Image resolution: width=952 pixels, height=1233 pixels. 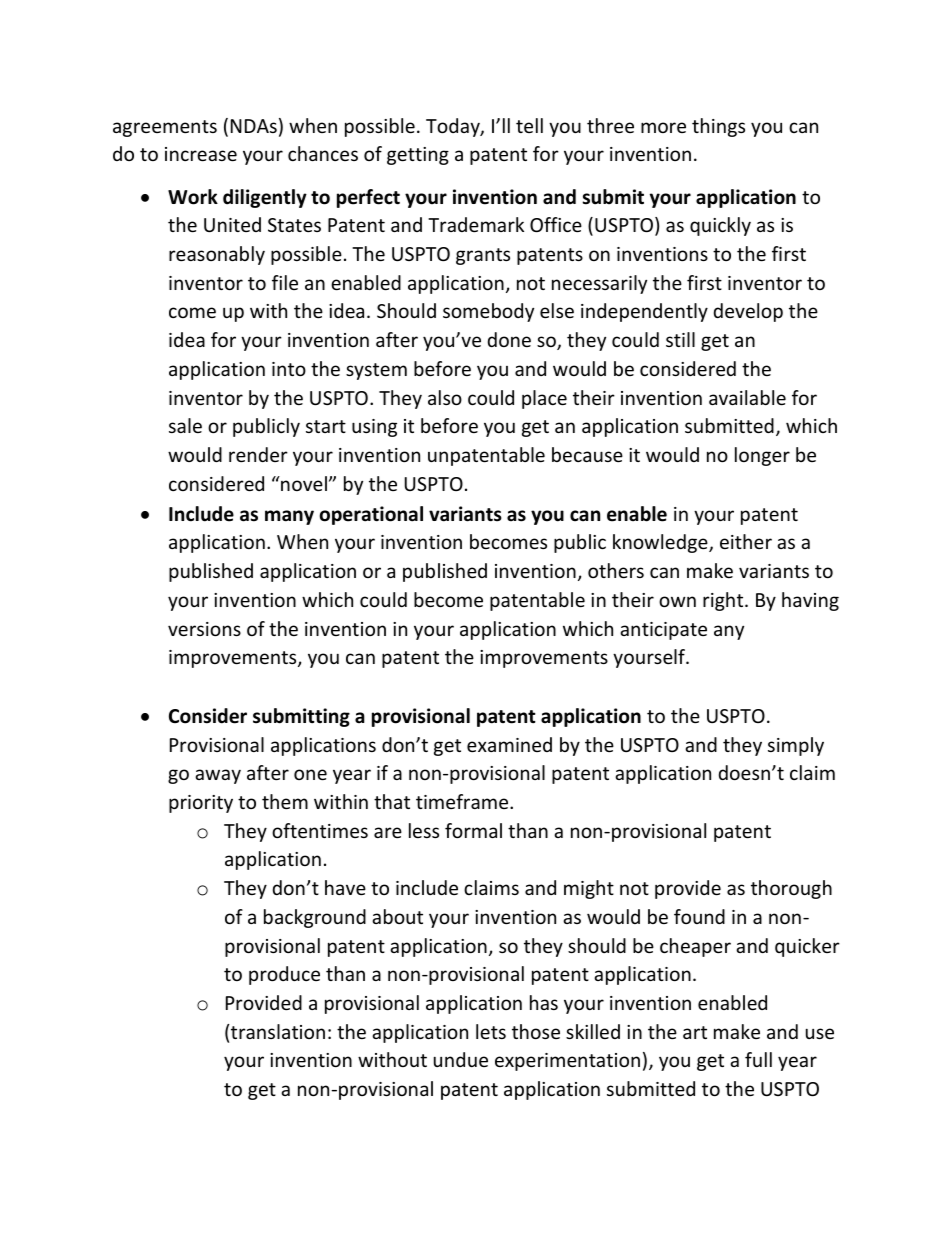 What do you see at coordinates (796, 746) in the screenshot?
I see `simply` at bounding box center [796, 746].
